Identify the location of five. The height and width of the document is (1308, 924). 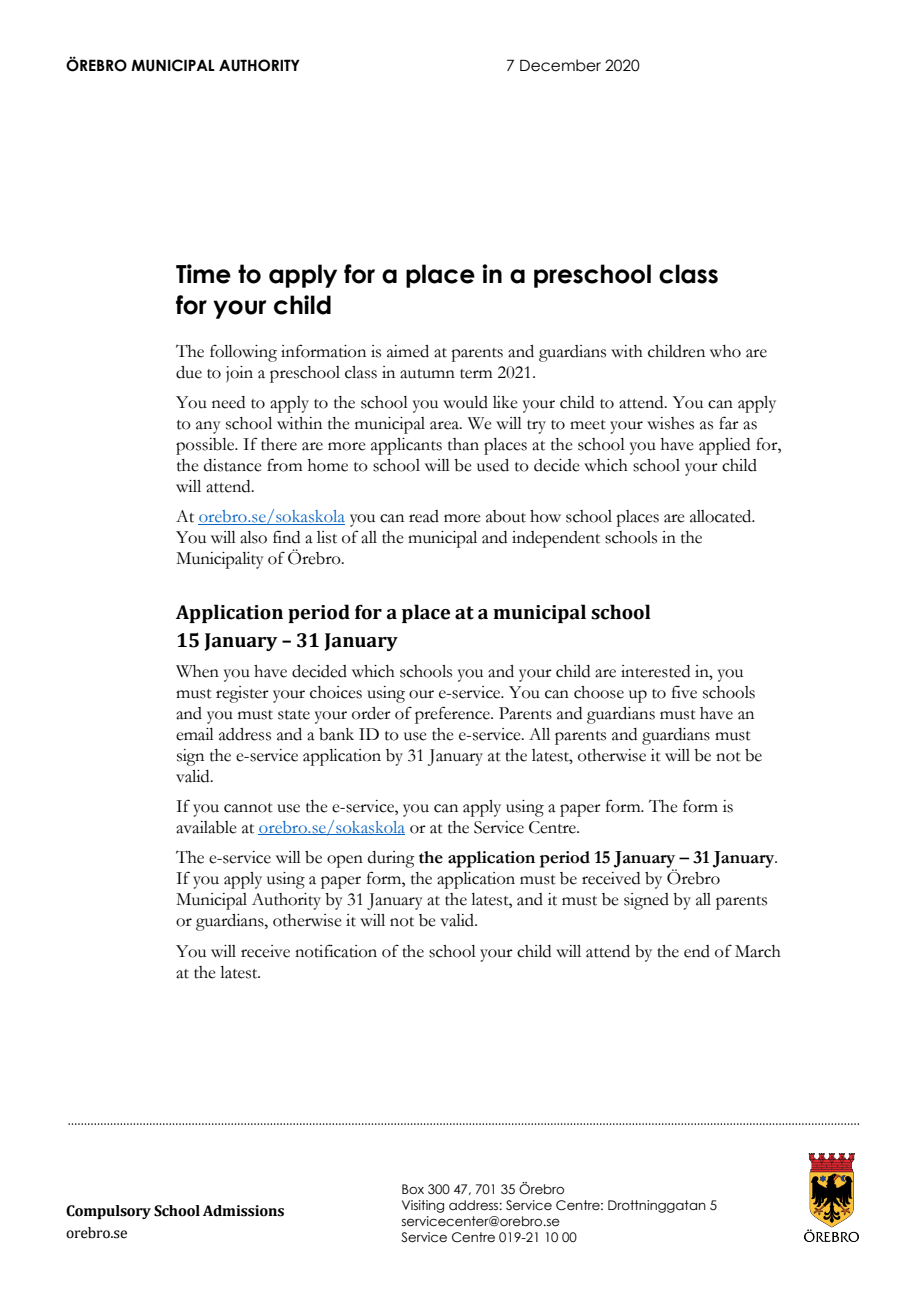
(684, 692).
